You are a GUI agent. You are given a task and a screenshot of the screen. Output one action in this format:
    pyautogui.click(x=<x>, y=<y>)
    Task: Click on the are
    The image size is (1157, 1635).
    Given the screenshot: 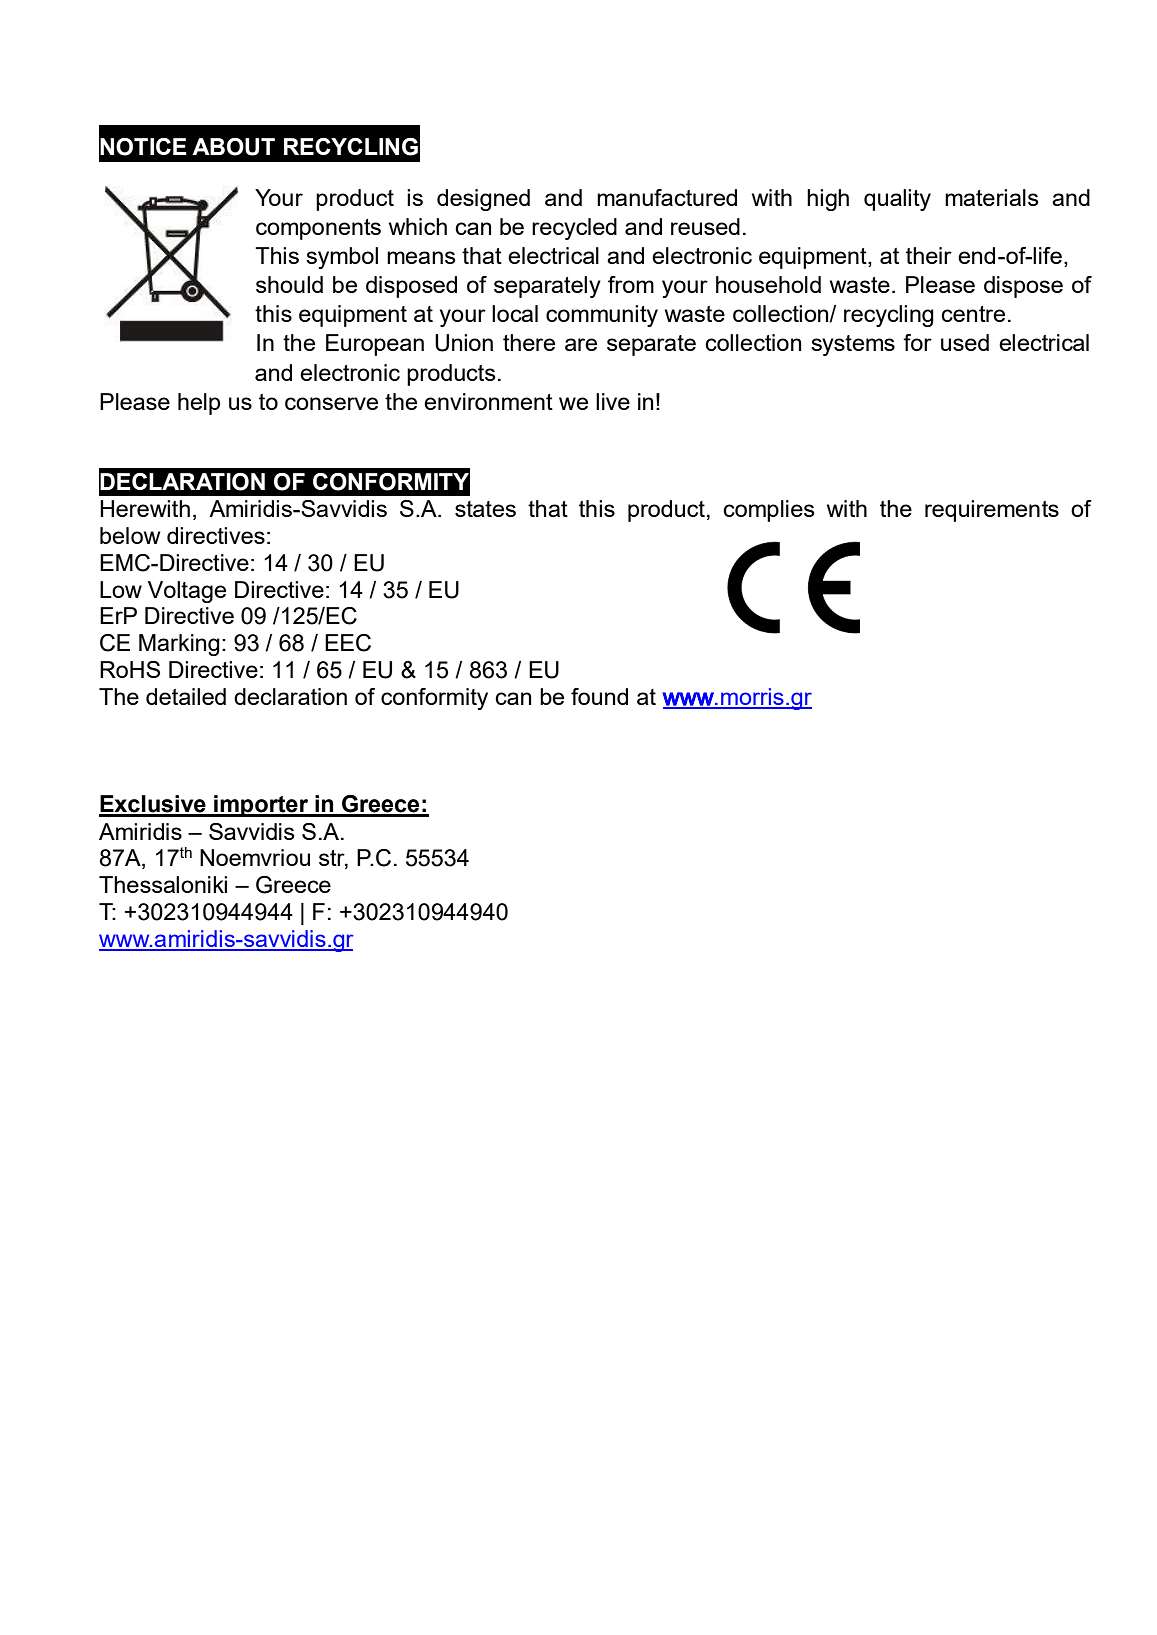 What is the action you would take?
    pyautogui.click(x=581, y=344)
